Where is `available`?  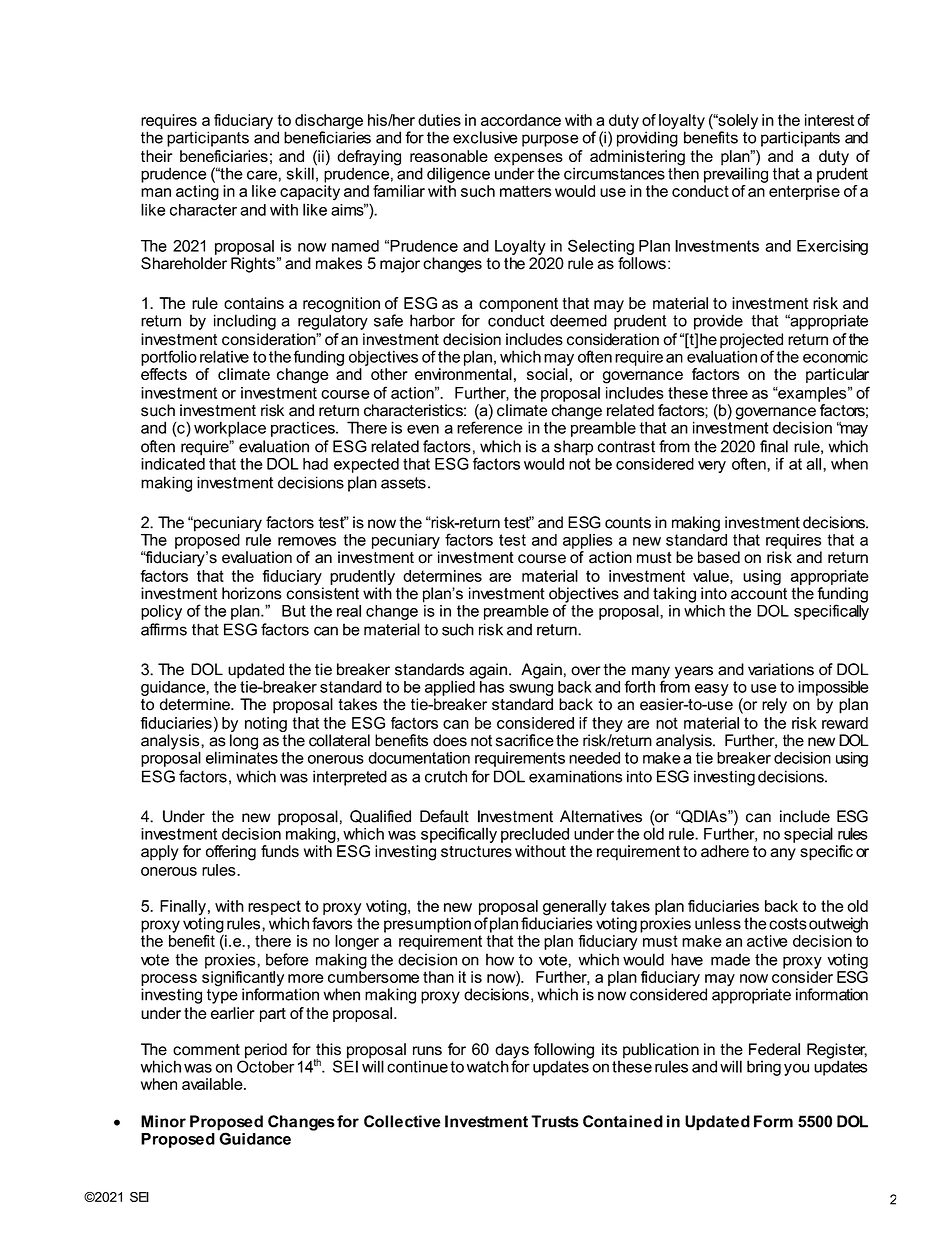 available is located at coordinates (213, 1084).
